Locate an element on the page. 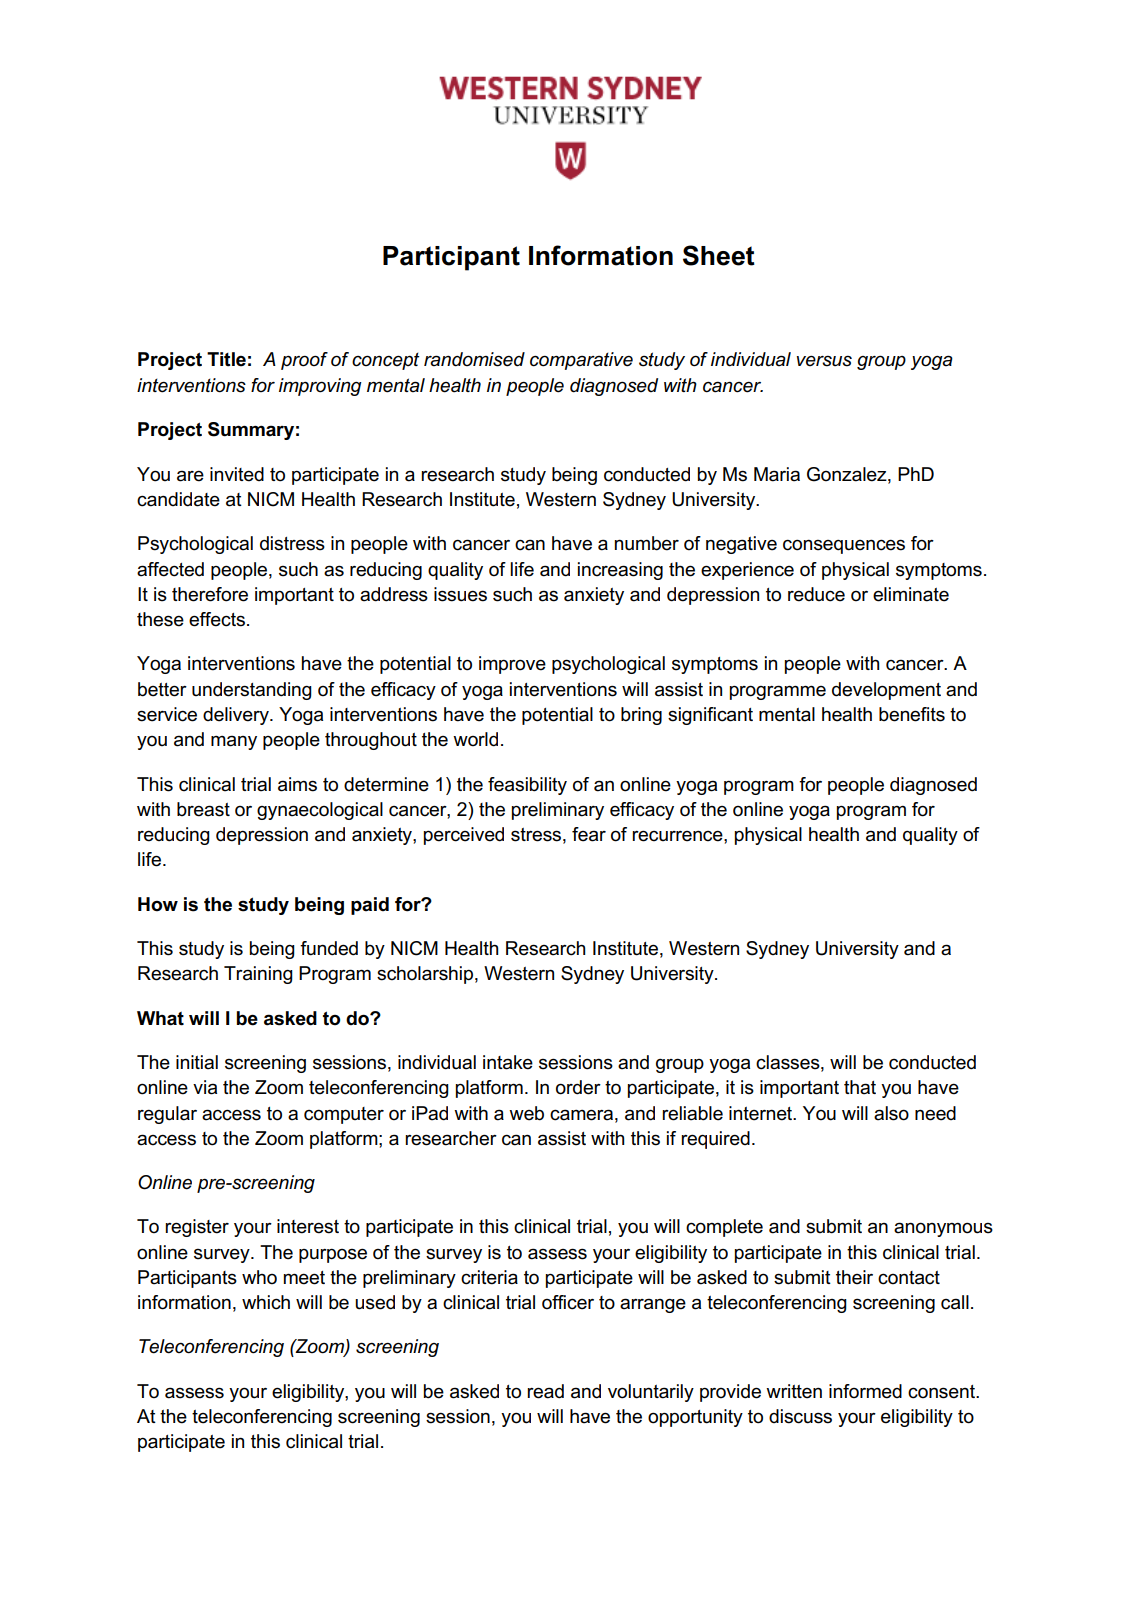  Training is located at coordinates (258, 975).
